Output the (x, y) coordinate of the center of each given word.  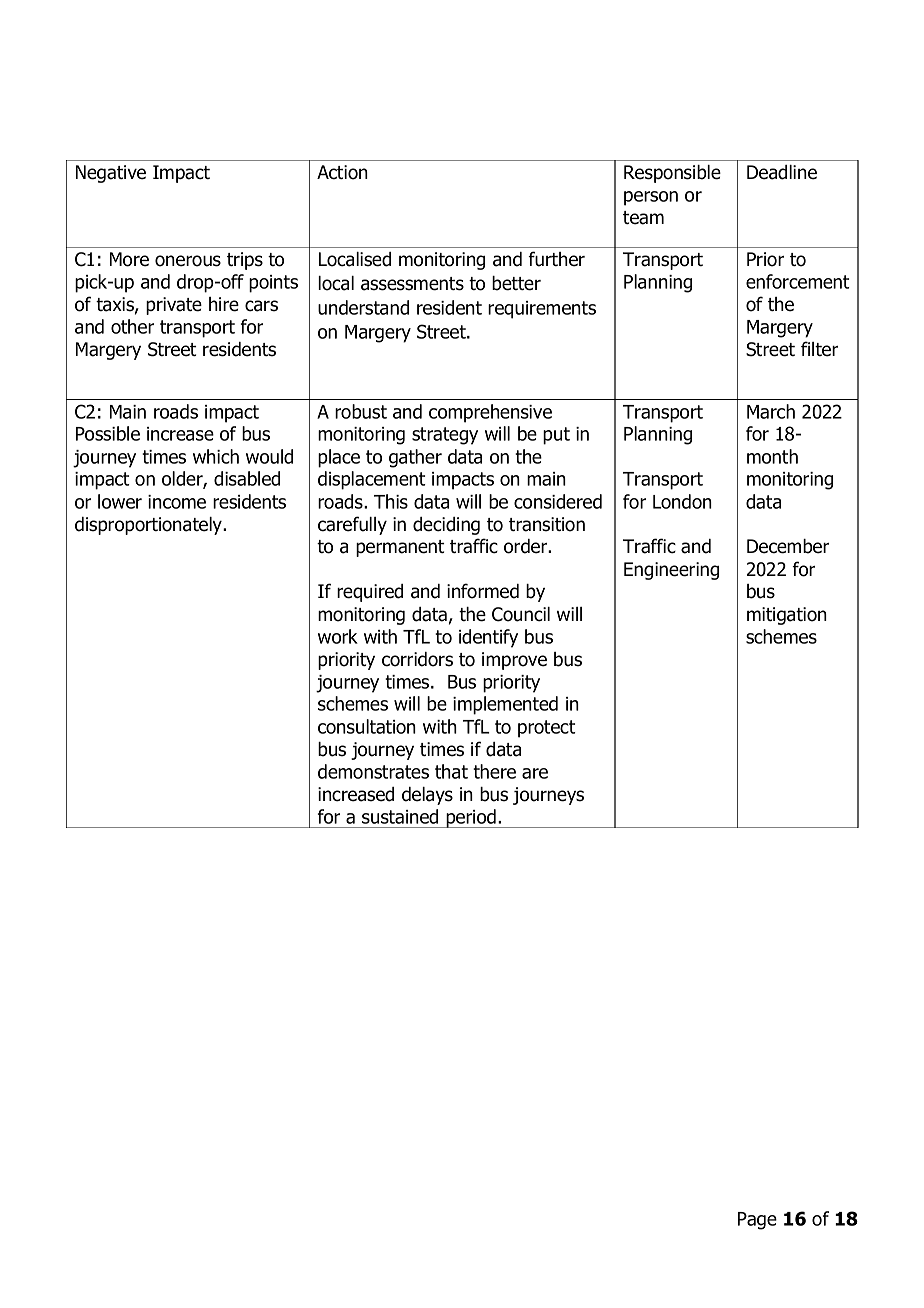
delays (427, 796)
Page (757, 1221)
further (556, 259)
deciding (446, 526)
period (471, 818)
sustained (400, 816)
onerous (188, 261)
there (494, 771)
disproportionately (150, 526)
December (788, 546)
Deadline (782, 172)
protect (547, 729)
